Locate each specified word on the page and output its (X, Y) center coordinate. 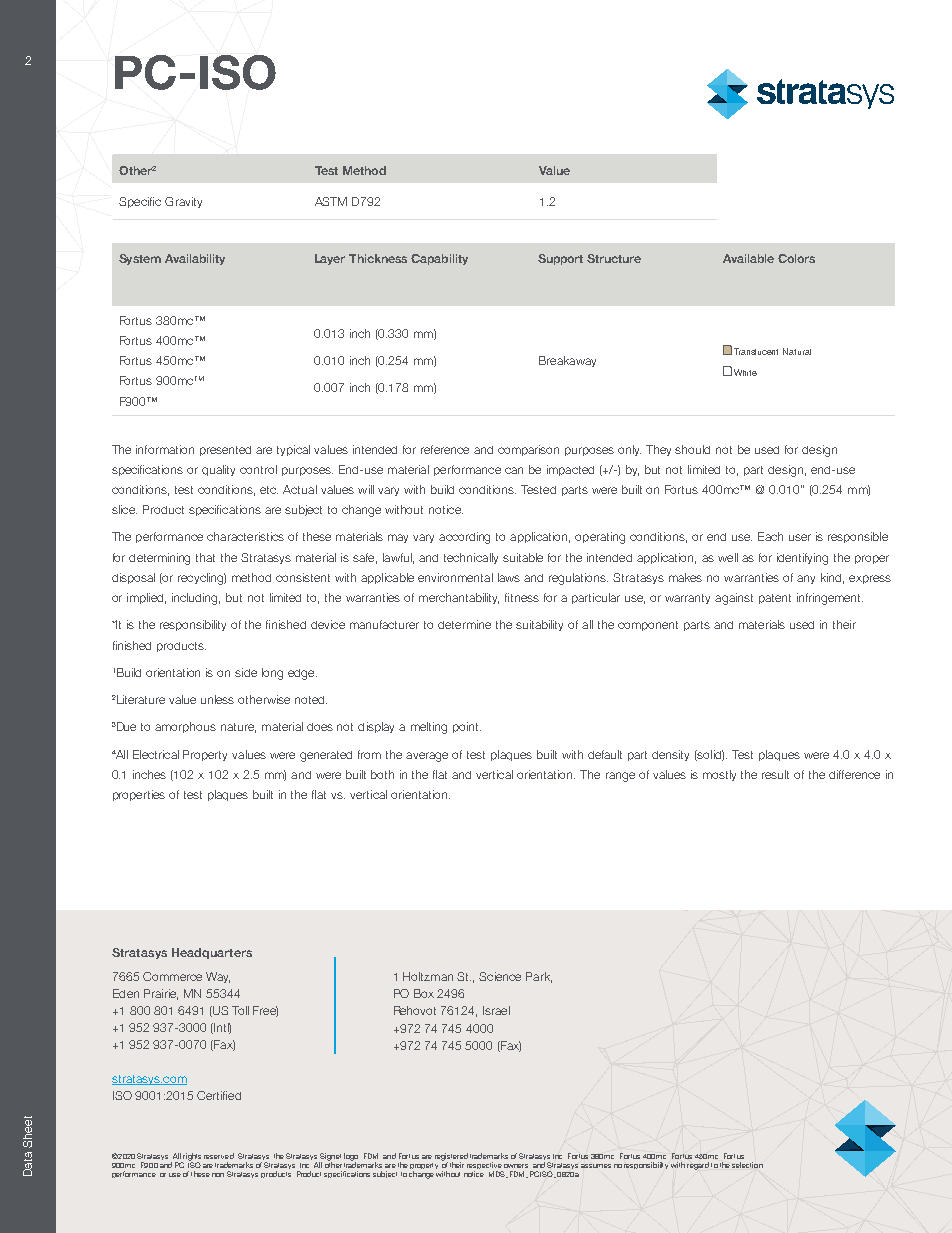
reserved (219, 1156)
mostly (719, 775)
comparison (528, 450)
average (427, 757)
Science (500, 976)
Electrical (156, 754)
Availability (195, 259)
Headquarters (212, 953)
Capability (439, 259)
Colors (796, 258)
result (775, 774)
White (745, 372)
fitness (522, 597)
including (196, 599)
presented (225, 451)
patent (775, 599)
